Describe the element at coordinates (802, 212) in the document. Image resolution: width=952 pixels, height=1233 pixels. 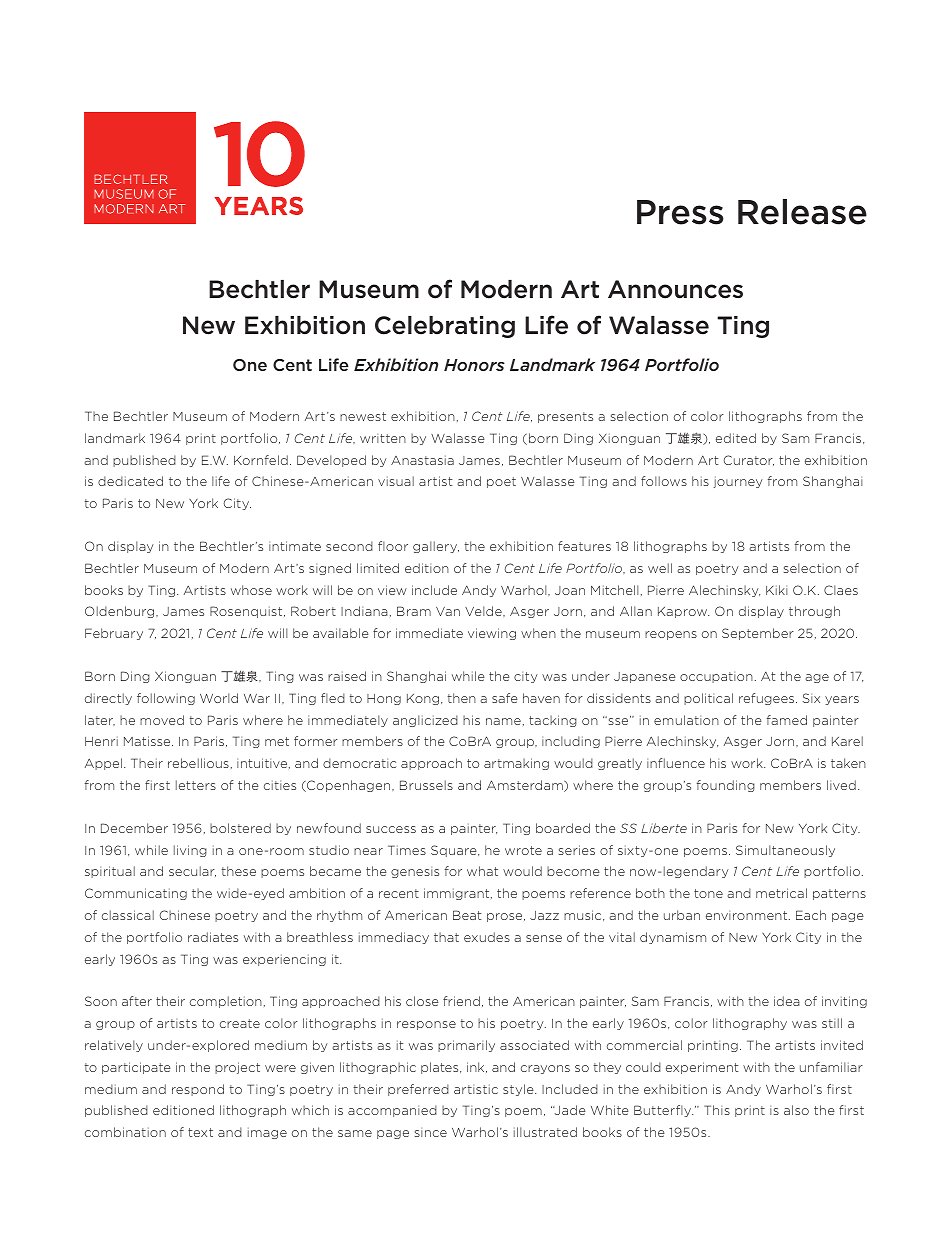
I see `Release` at that location.
